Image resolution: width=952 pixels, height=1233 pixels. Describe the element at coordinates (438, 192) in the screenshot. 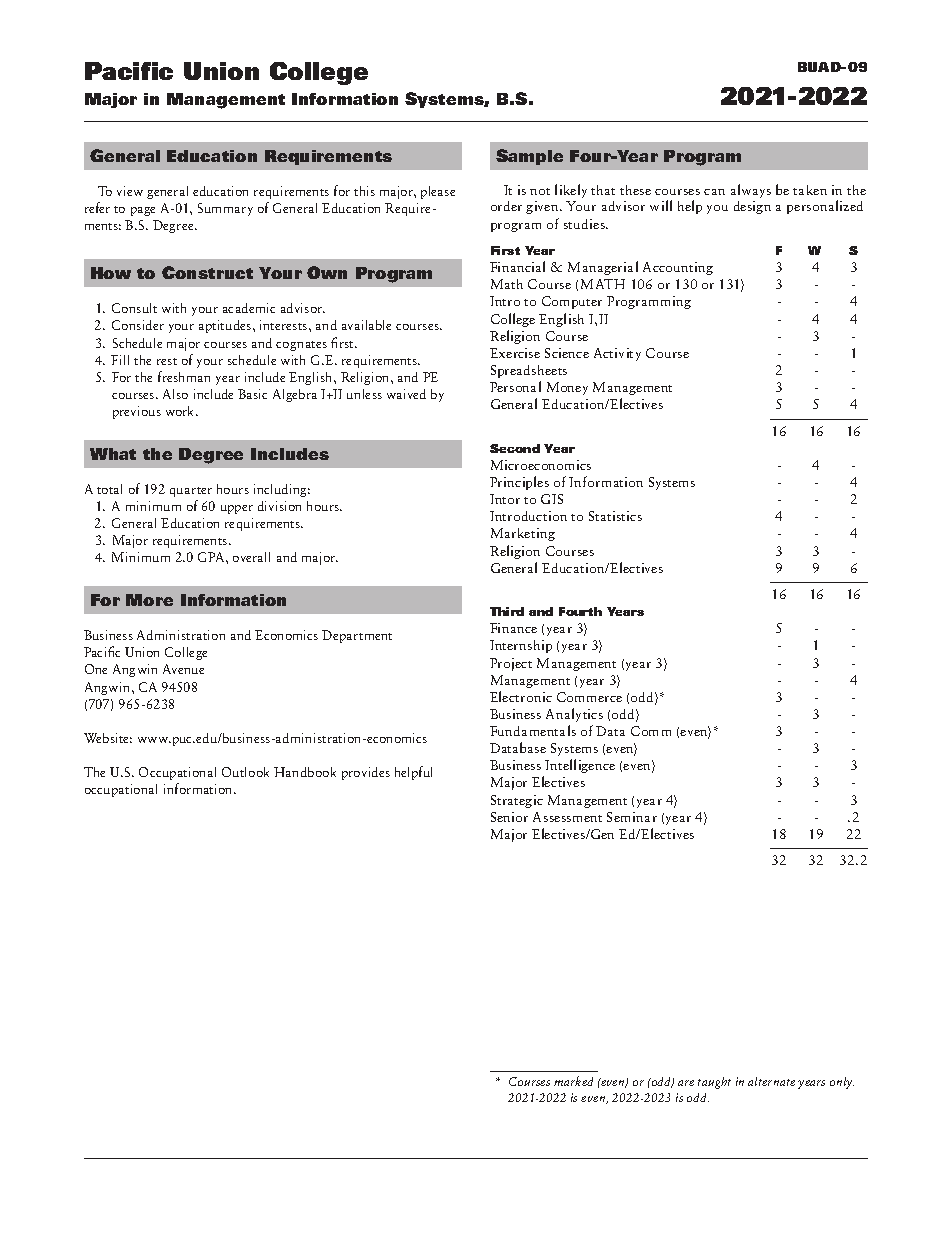

I see `please` at that location.
